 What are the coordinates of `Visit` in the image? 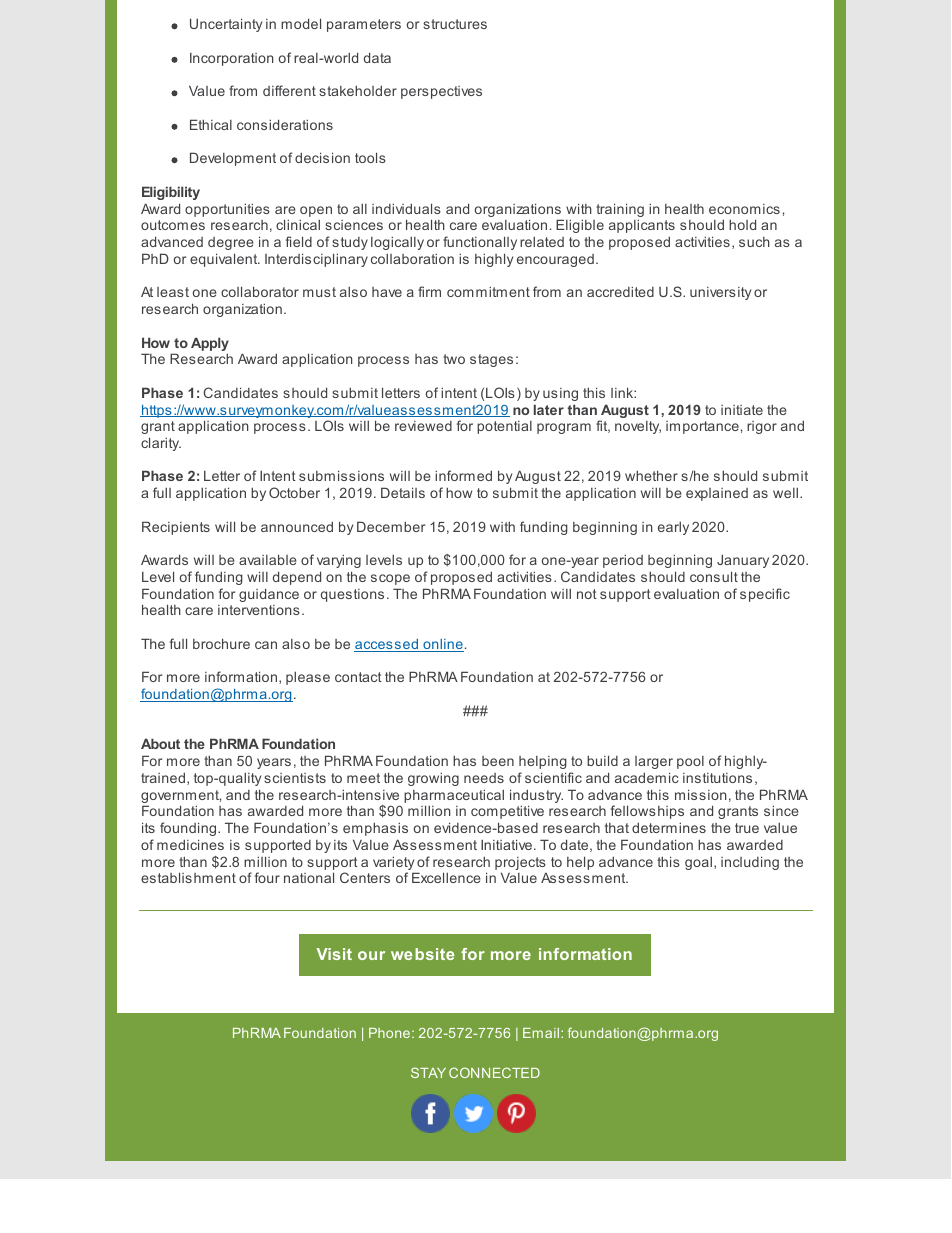 It's located at (334, 954).
